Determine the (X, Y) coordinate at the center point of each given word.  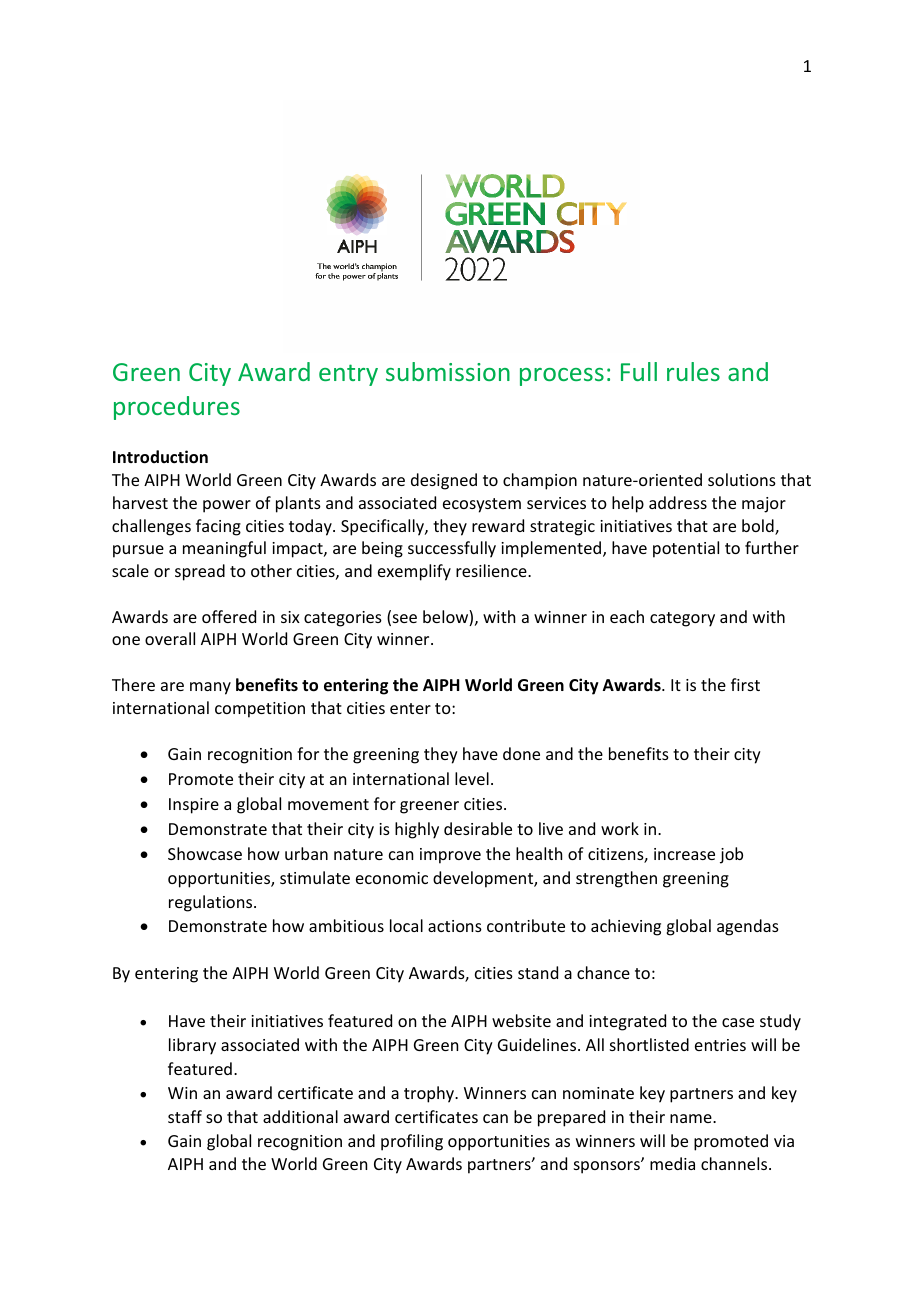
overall (170, 638)
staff (185, 1116)
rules (693, 371)
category (682, 619)
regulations (212, 903)
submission (448, 371)
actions (455, 926)
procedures (177, 408)
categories (343, 619)
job (731, 855)
